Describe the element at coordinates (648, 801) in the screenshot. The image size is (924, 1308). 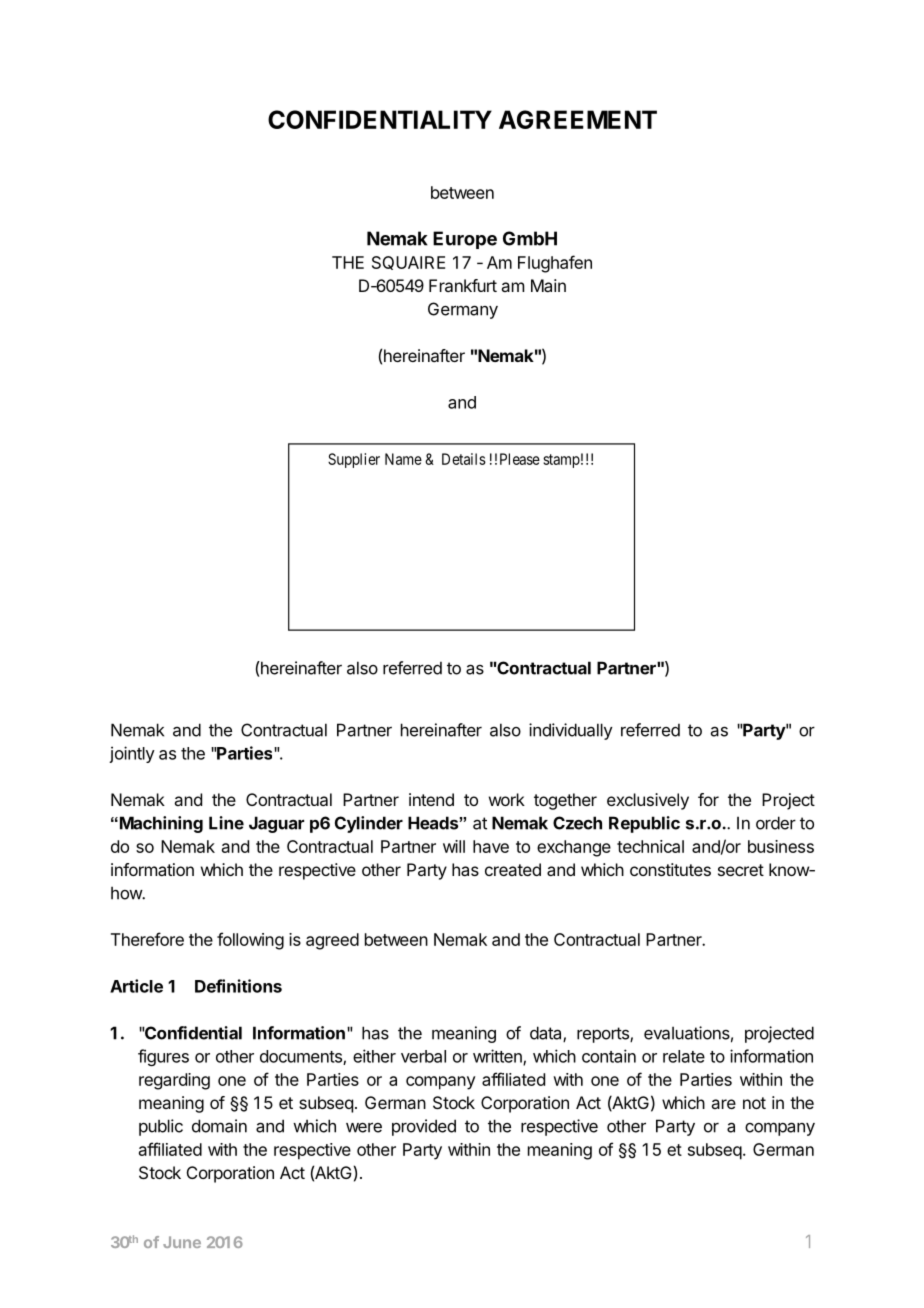
I see `exclusively` at that location.
